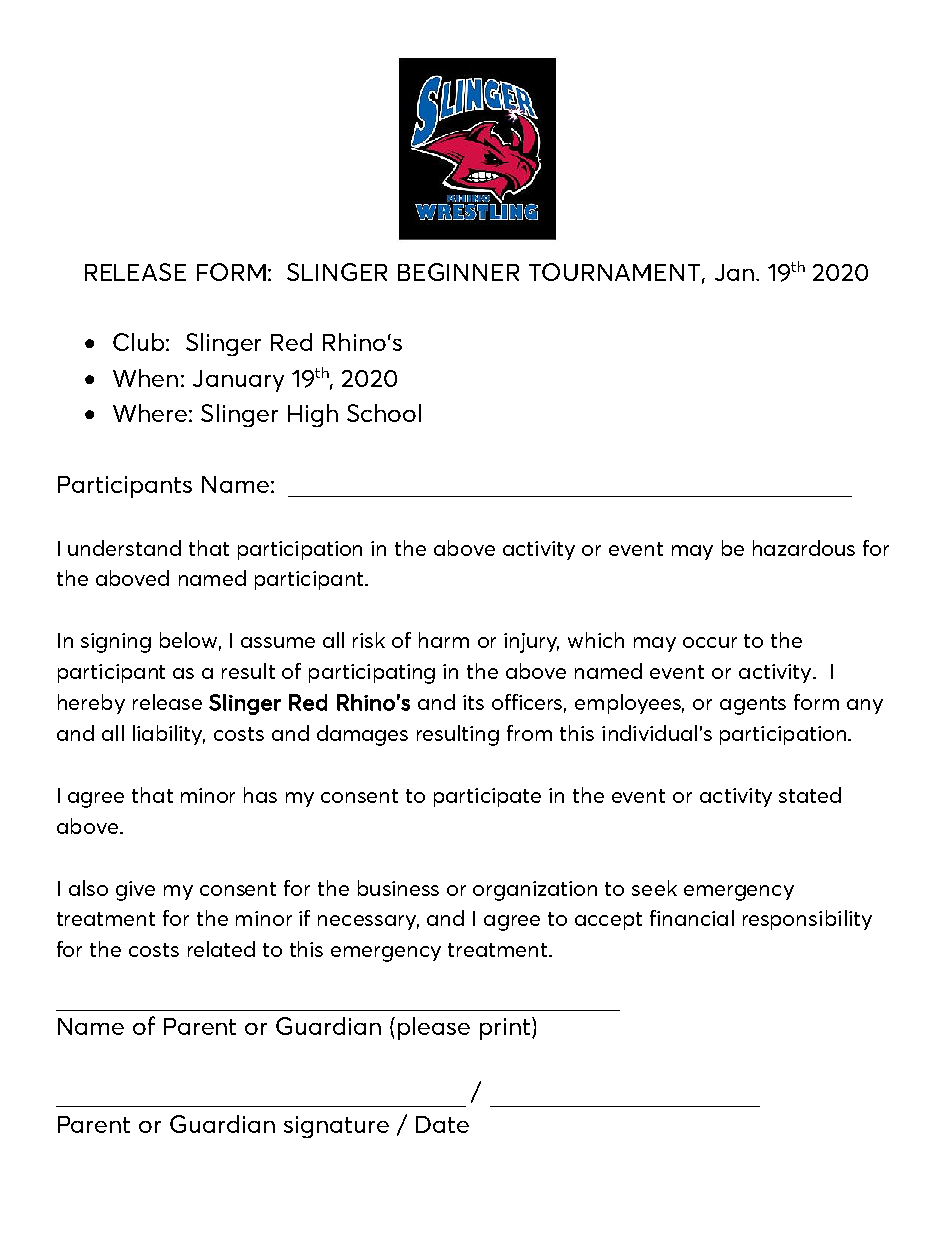 The width and height of the image is (952, 1233). Describe the element at coordinates (458, 272) in the image. I see `BEGINNER` at that location.
